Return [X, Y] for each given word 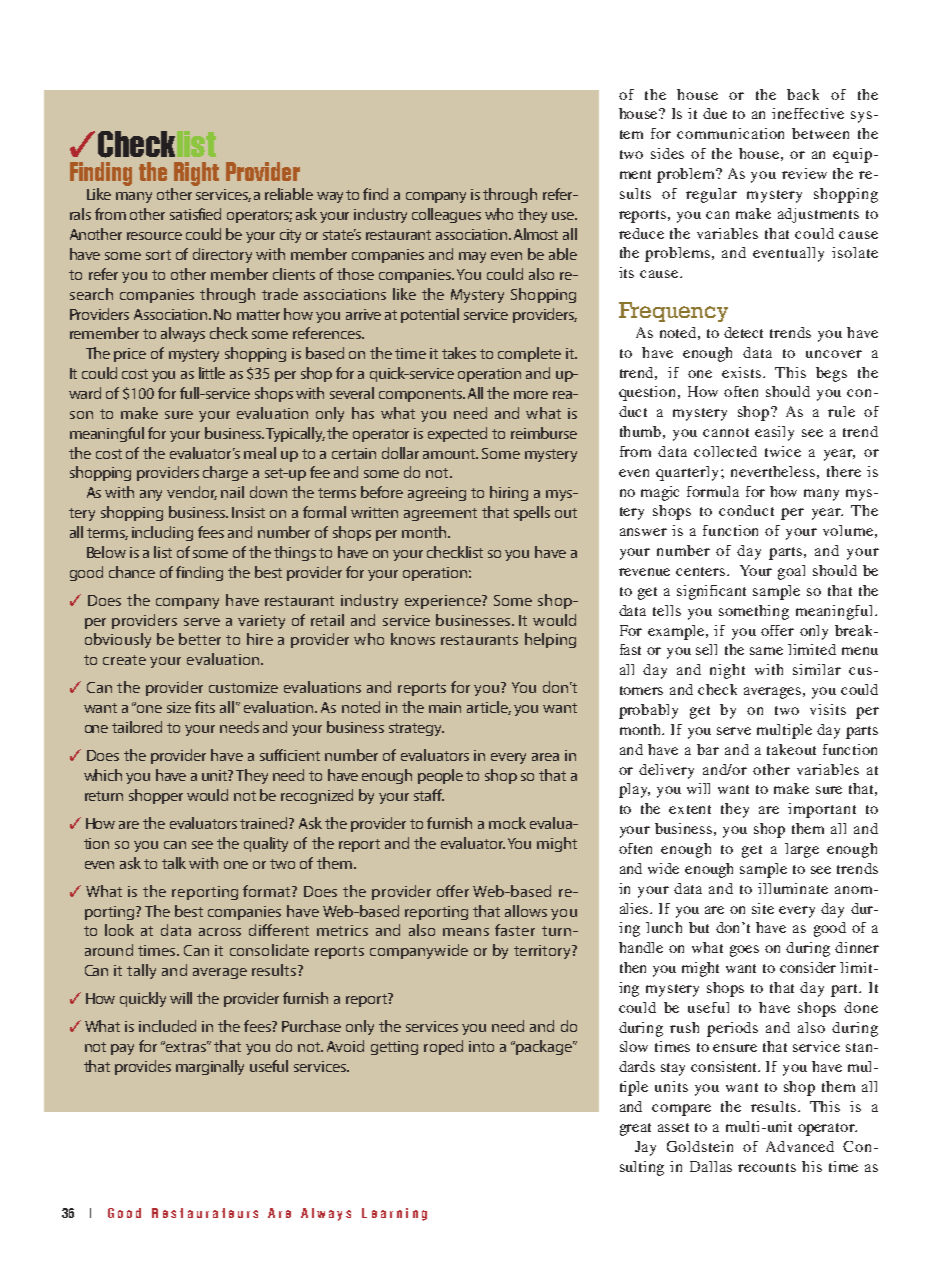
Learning [394, 1214]
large [802, 850]
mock [507, 823]
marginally [210, 1067]
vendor [192, 493]
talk [174, 863]
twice [783, 451]
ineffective [808, 113]
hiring [509, 493]
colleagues [446, 215]
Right [196, 174]
